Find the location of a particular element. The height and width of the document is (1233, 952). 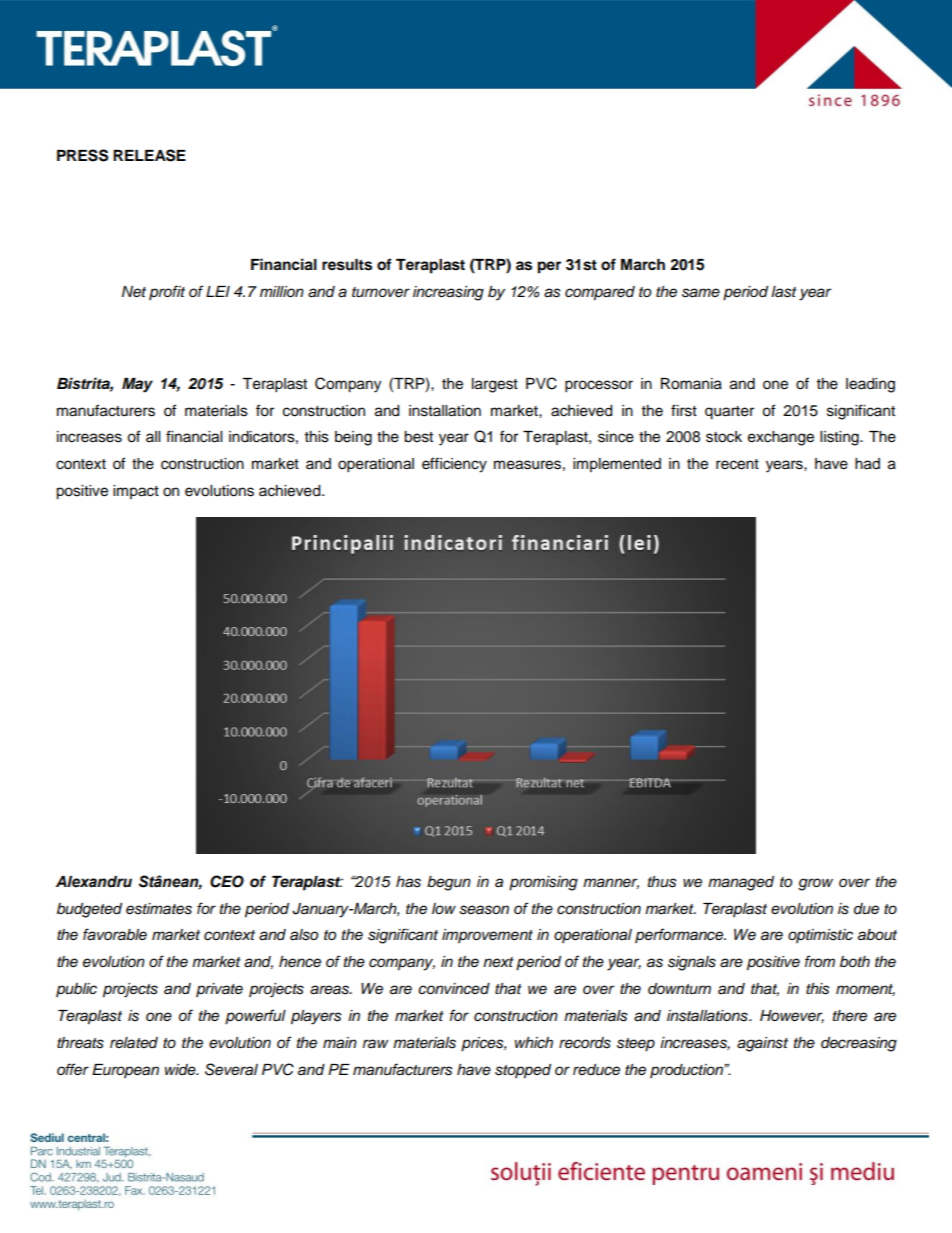

results is located at coordinates (347, 265).
